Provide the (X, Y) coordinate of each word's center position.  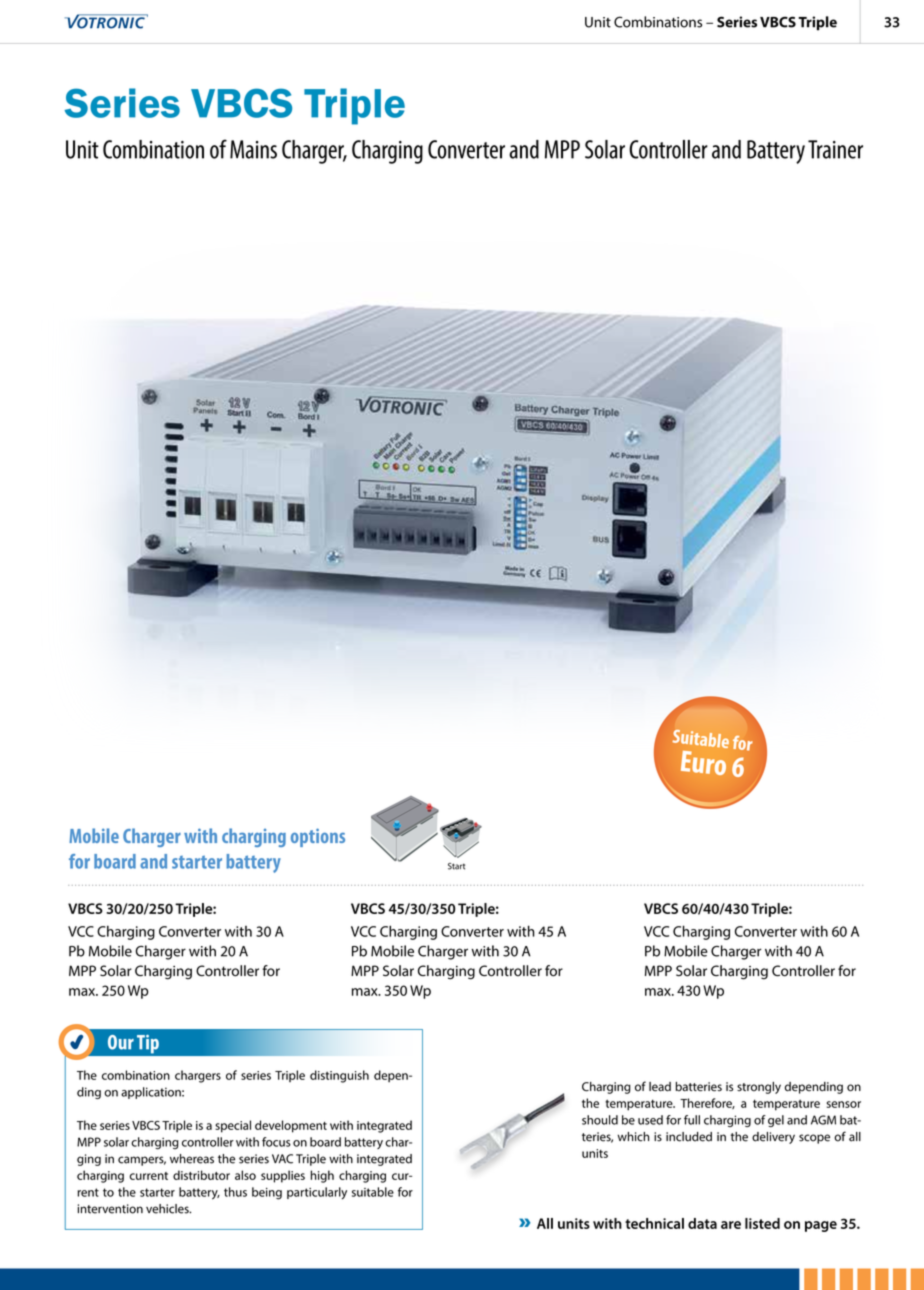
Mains (253, 149)
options (318, 837)
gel (776, 1121)
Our (121, 1042)
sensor (844, 1104)
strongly (759, 1088)
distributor (201, 1175)
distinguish (339, 1076)
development (291, 1126)
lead (660, 1087)
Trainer (835, 149)
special (233, 1126)
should (600, 1120)
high (322, 1176)
